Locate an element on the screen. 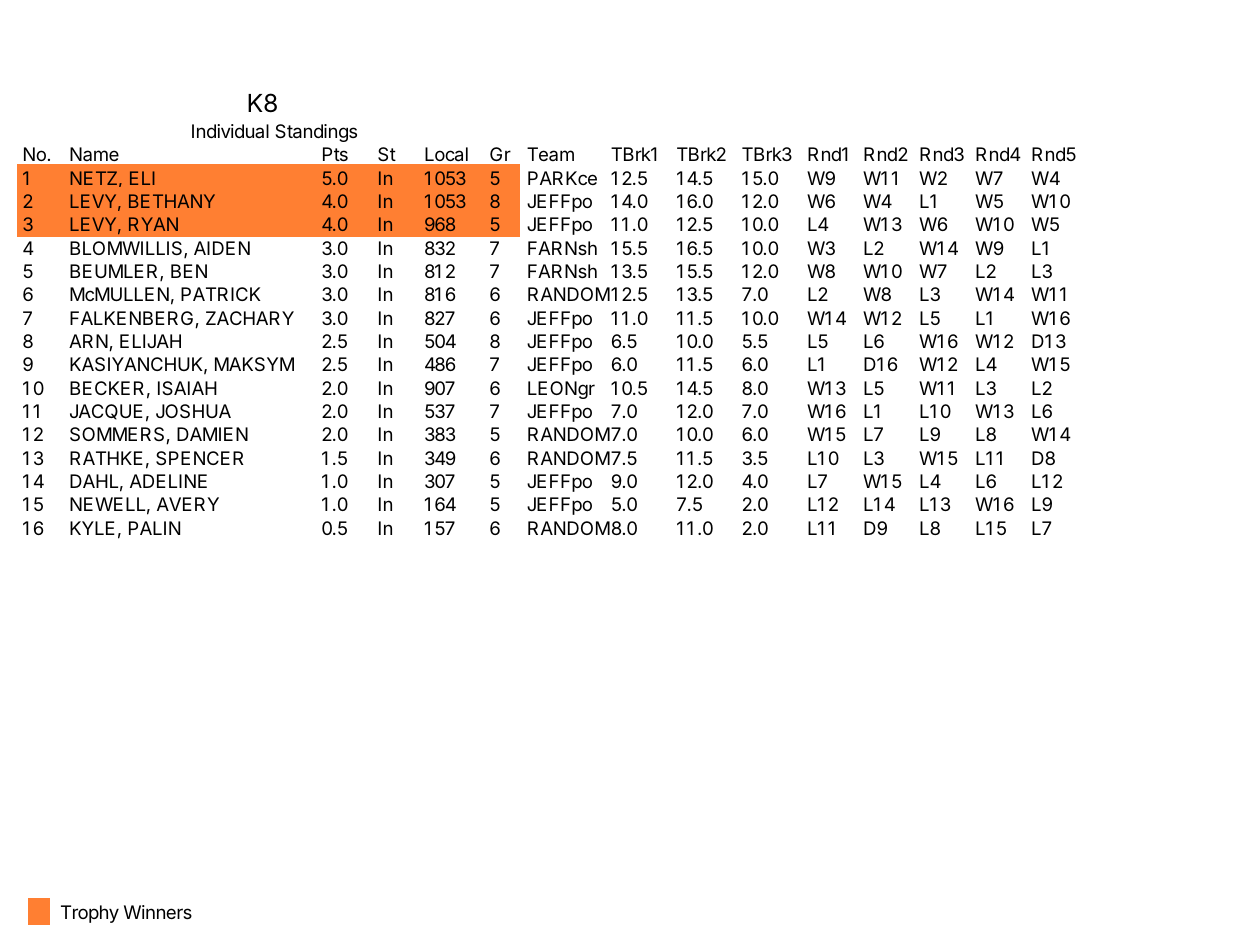 The width and height of the screenshot is (1233, 952). SOMMERS is located at coordinates (118, 435).
